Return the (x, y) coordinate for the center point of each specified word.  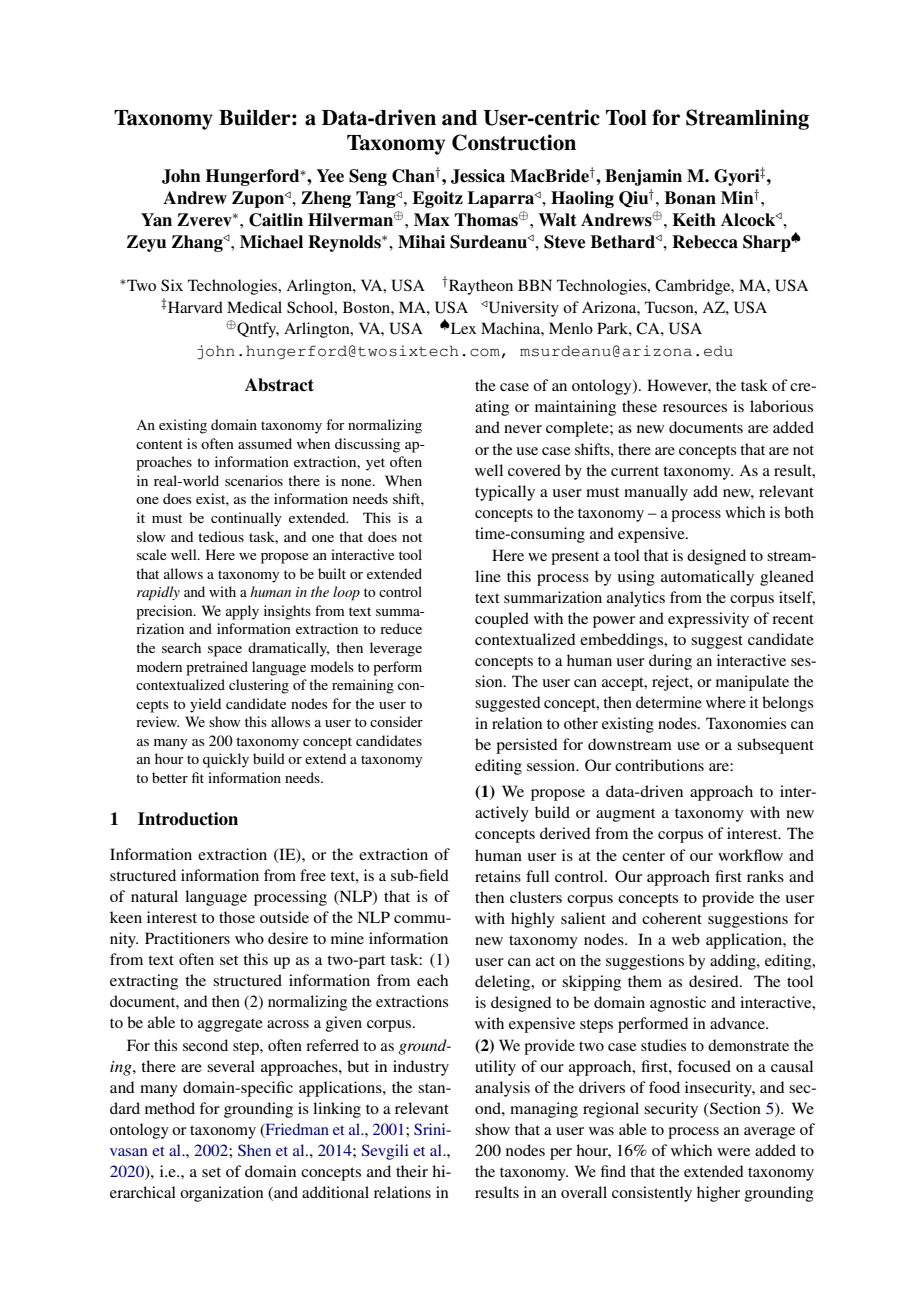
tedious (221, 536)
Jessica (478, 176)
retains (498, 876)
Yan (156, 220)
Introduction (188, 819)
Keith (694, 220)
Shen (254, 1150)
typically (505, 493)
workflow (750, 855)
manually (656, 493)
